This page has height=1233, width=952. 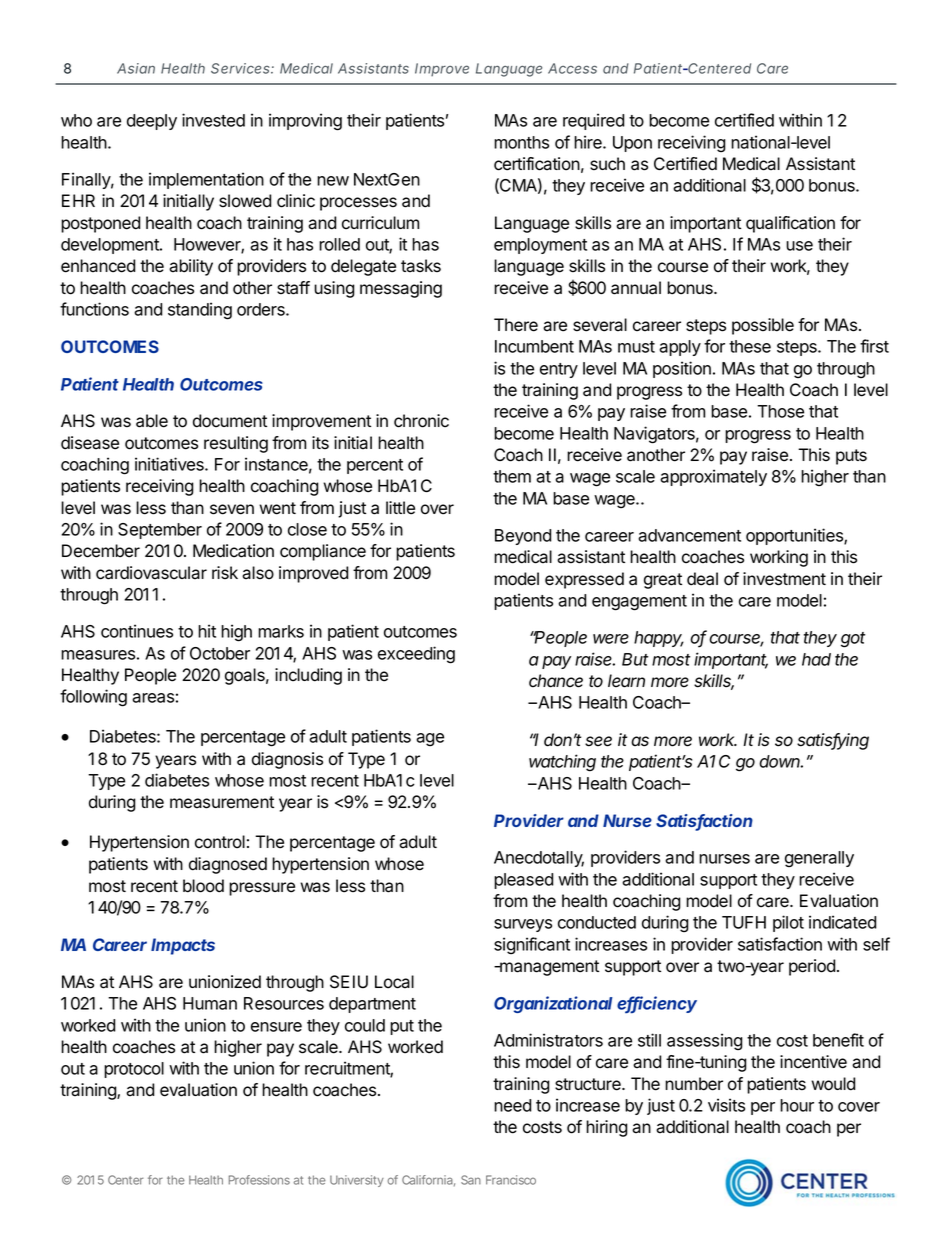 I want to click on these, so click(x=750, y=346).
